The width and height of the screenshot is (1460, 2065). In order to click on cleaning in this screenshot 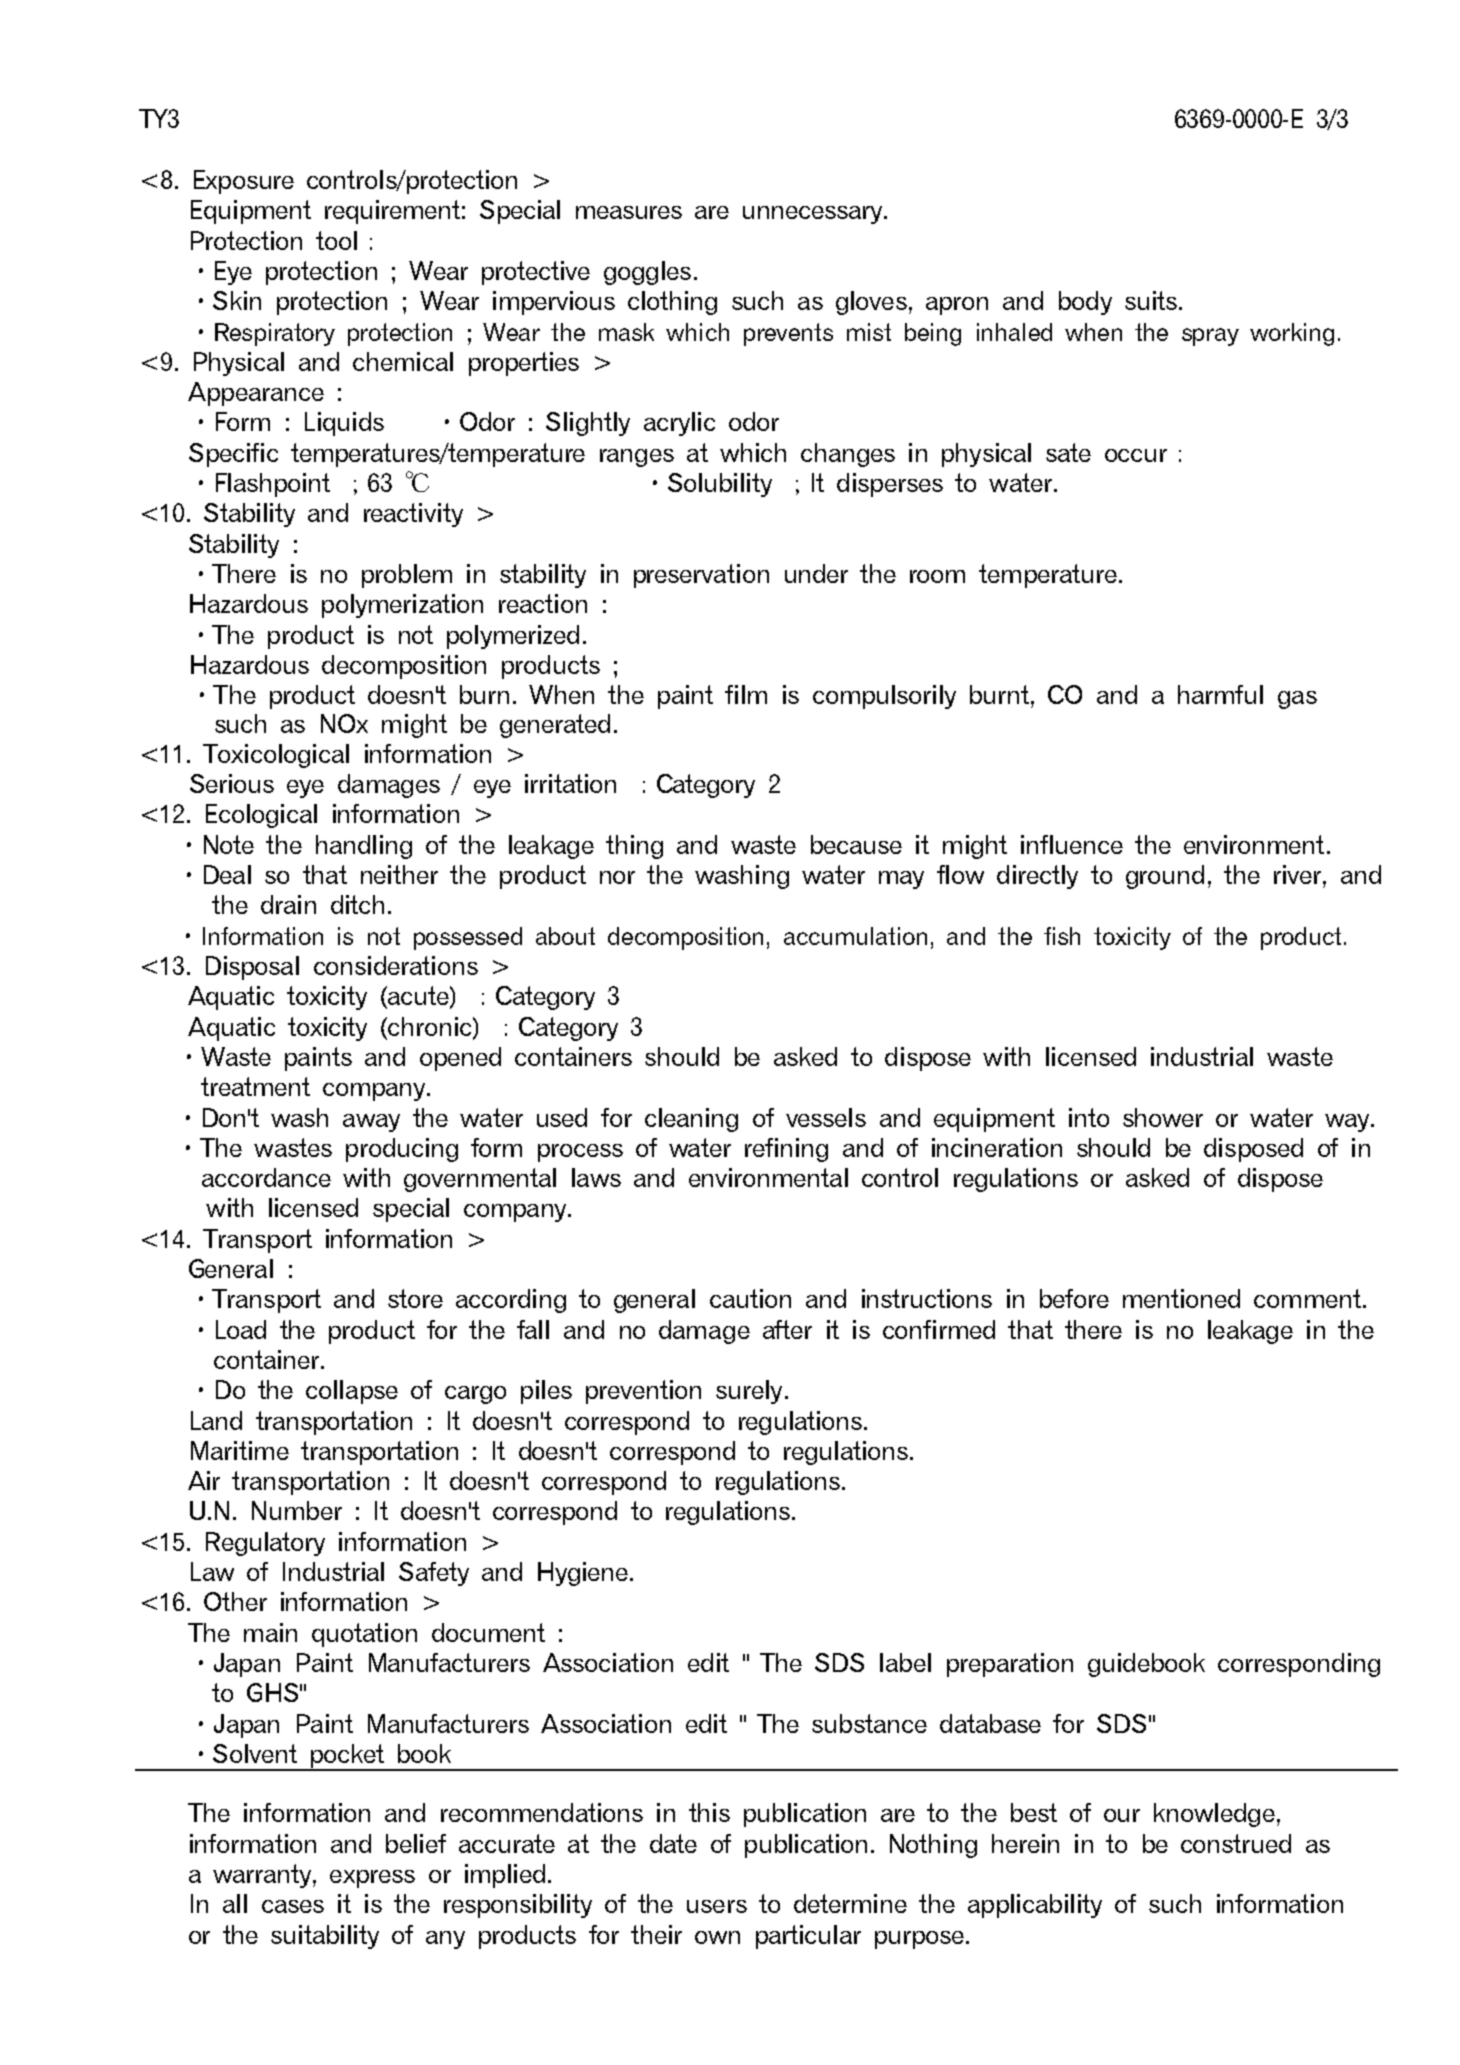, I will do `click(691, 1120)`.
